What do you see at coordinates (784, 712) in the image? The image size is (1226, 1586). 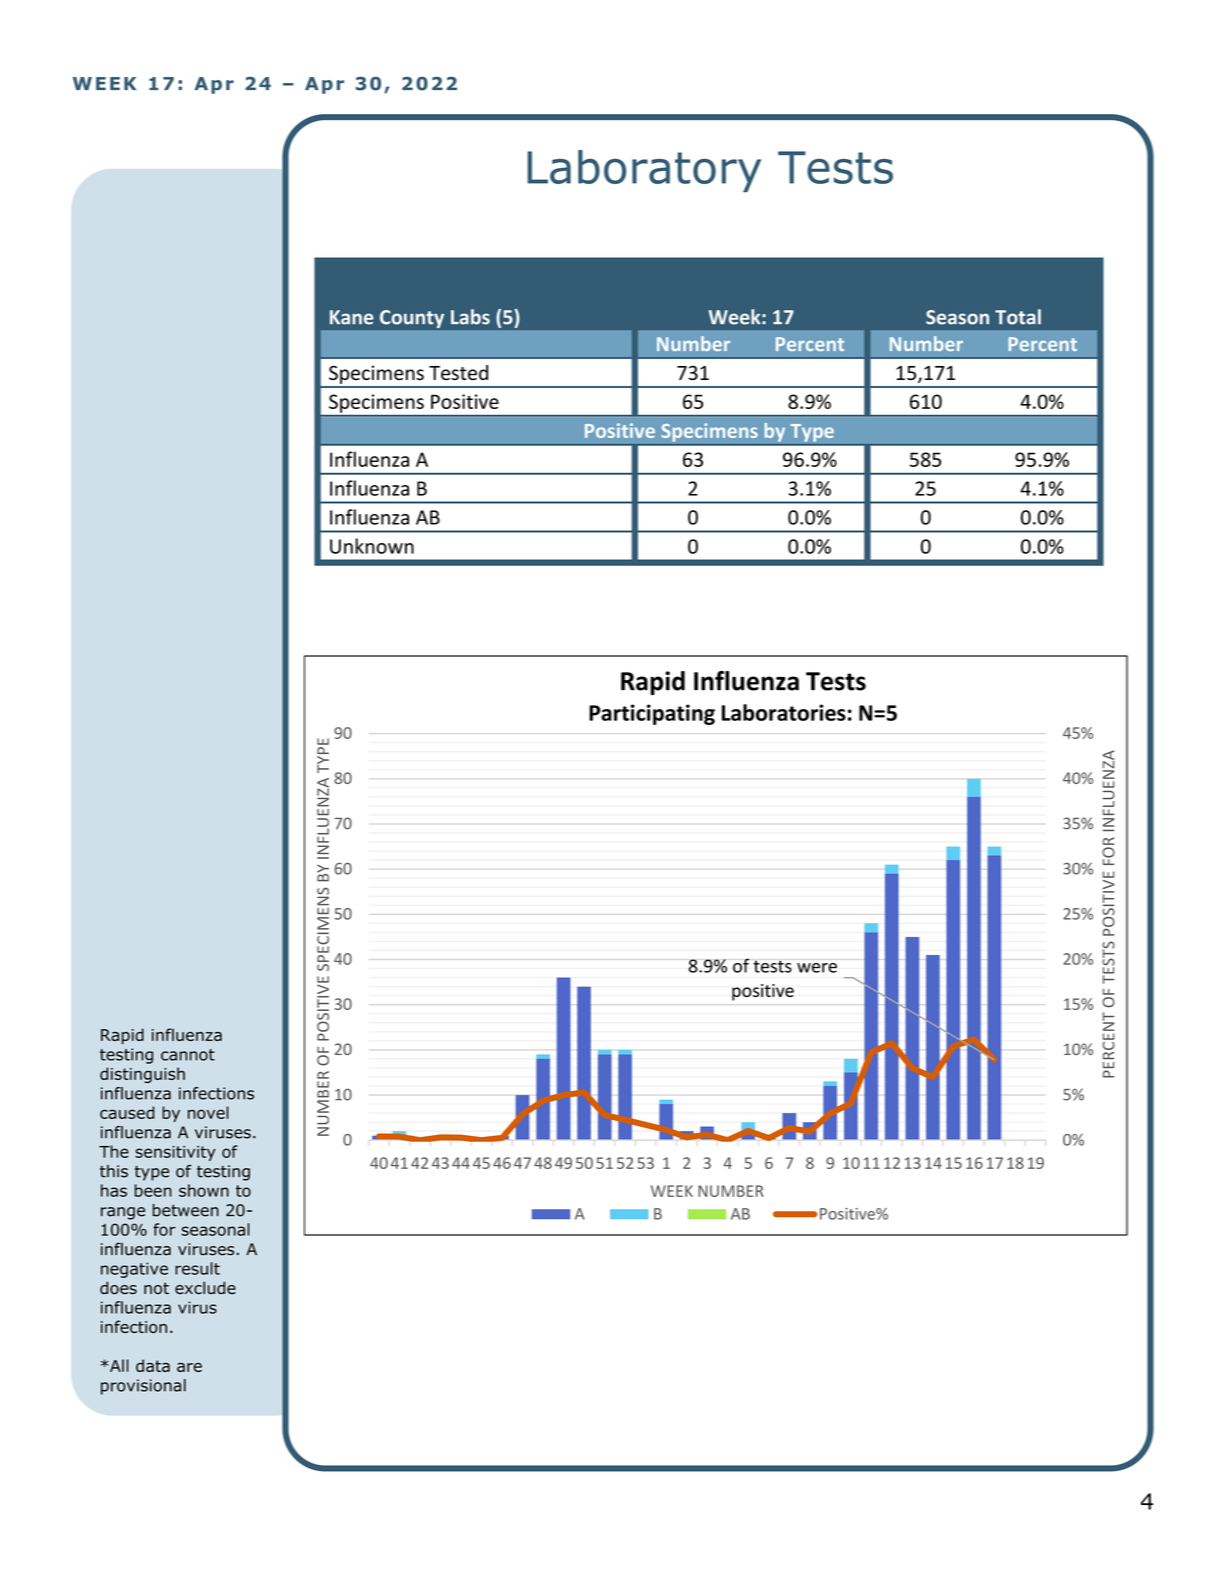 I see `Laboratories` at bounding box center [784, 712].
